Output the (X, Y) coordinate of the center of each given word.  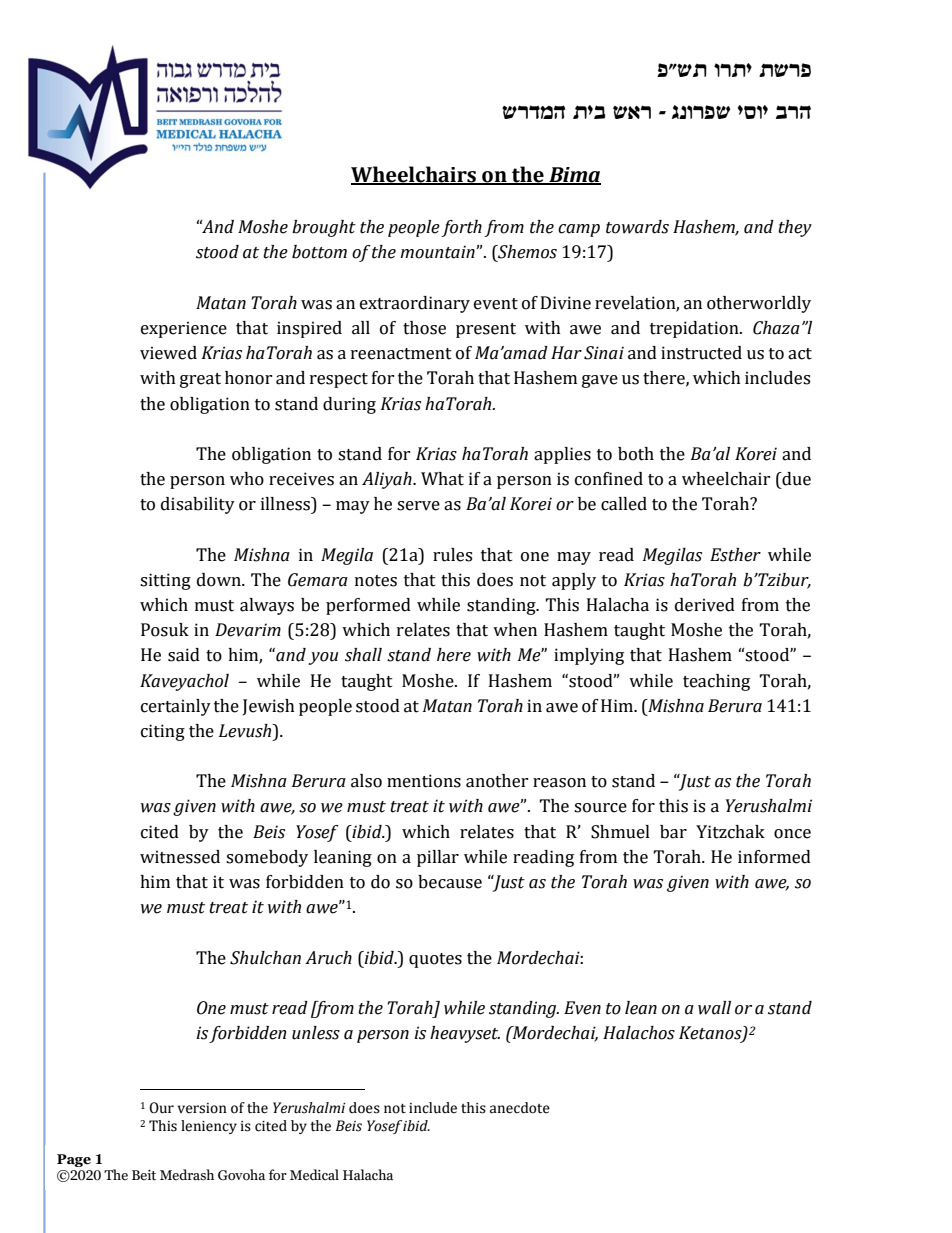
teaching (716, 682)
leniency (209, 1127)
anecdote (520, 1108)
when (515, 630)
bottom (319, 252)
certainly (176, 707)
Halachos (639, 1033)
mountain (438, 252)
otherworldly (759, 304)
